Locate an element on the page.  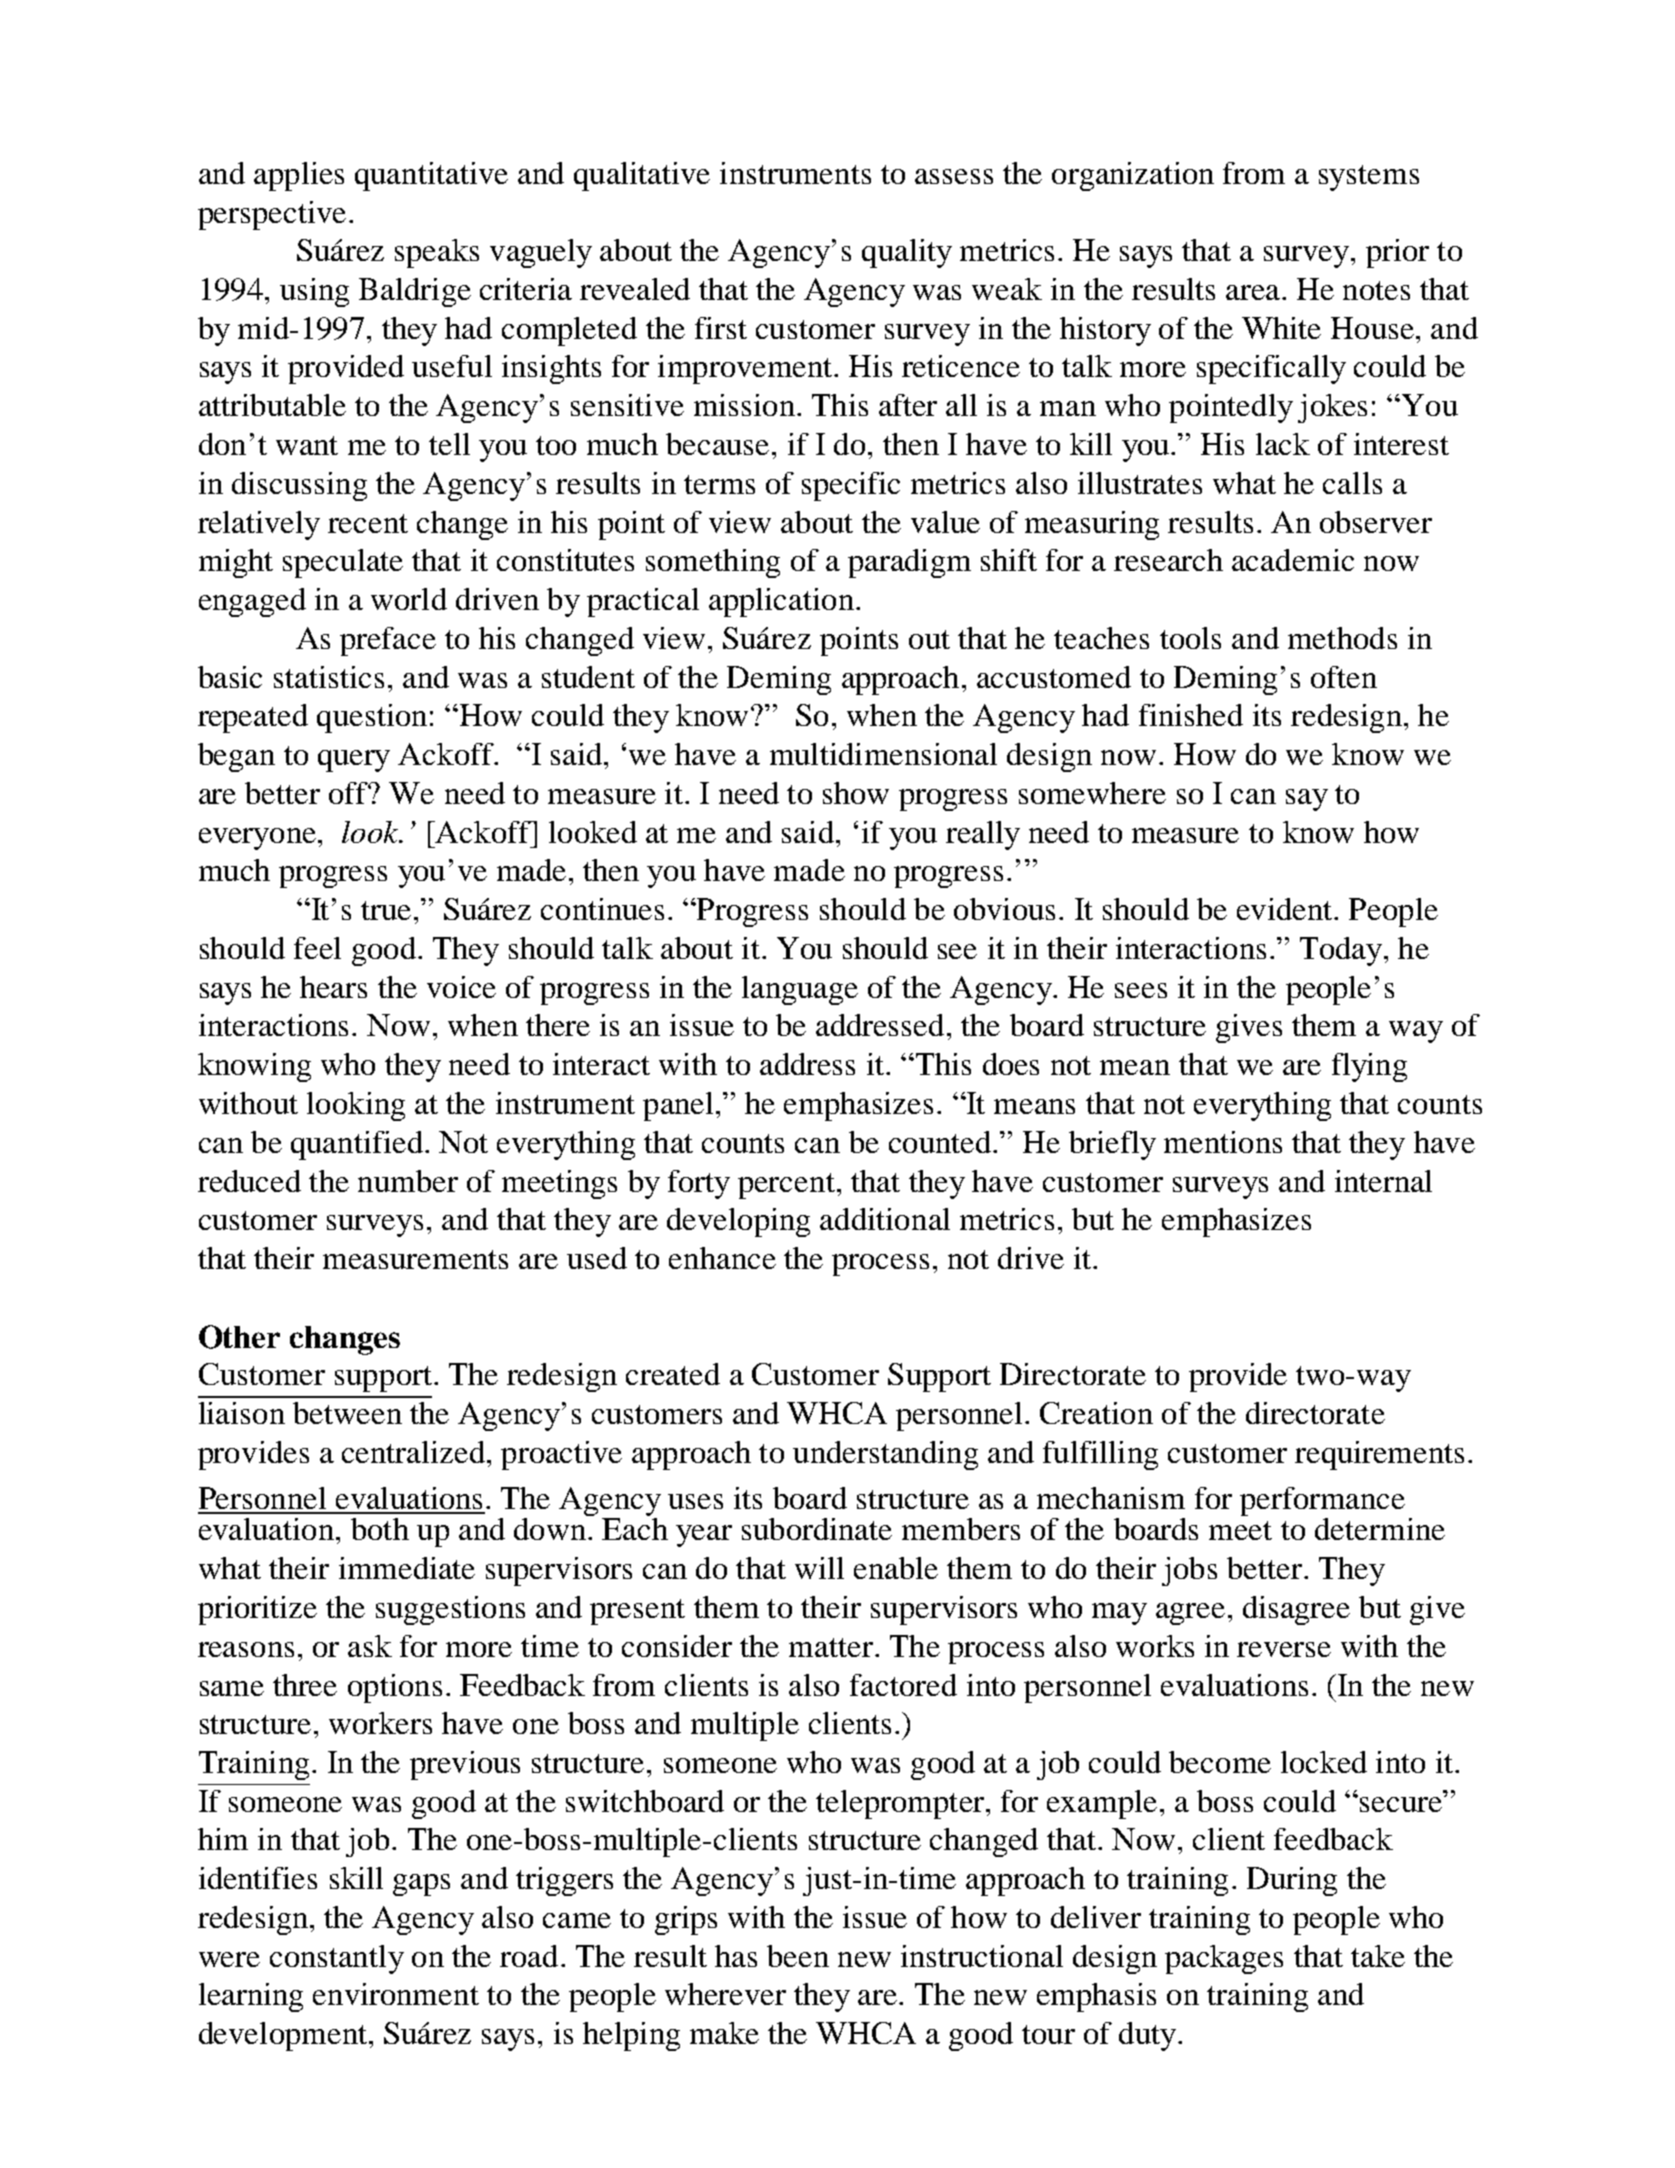
quality is located at coordinates (907, 253).
